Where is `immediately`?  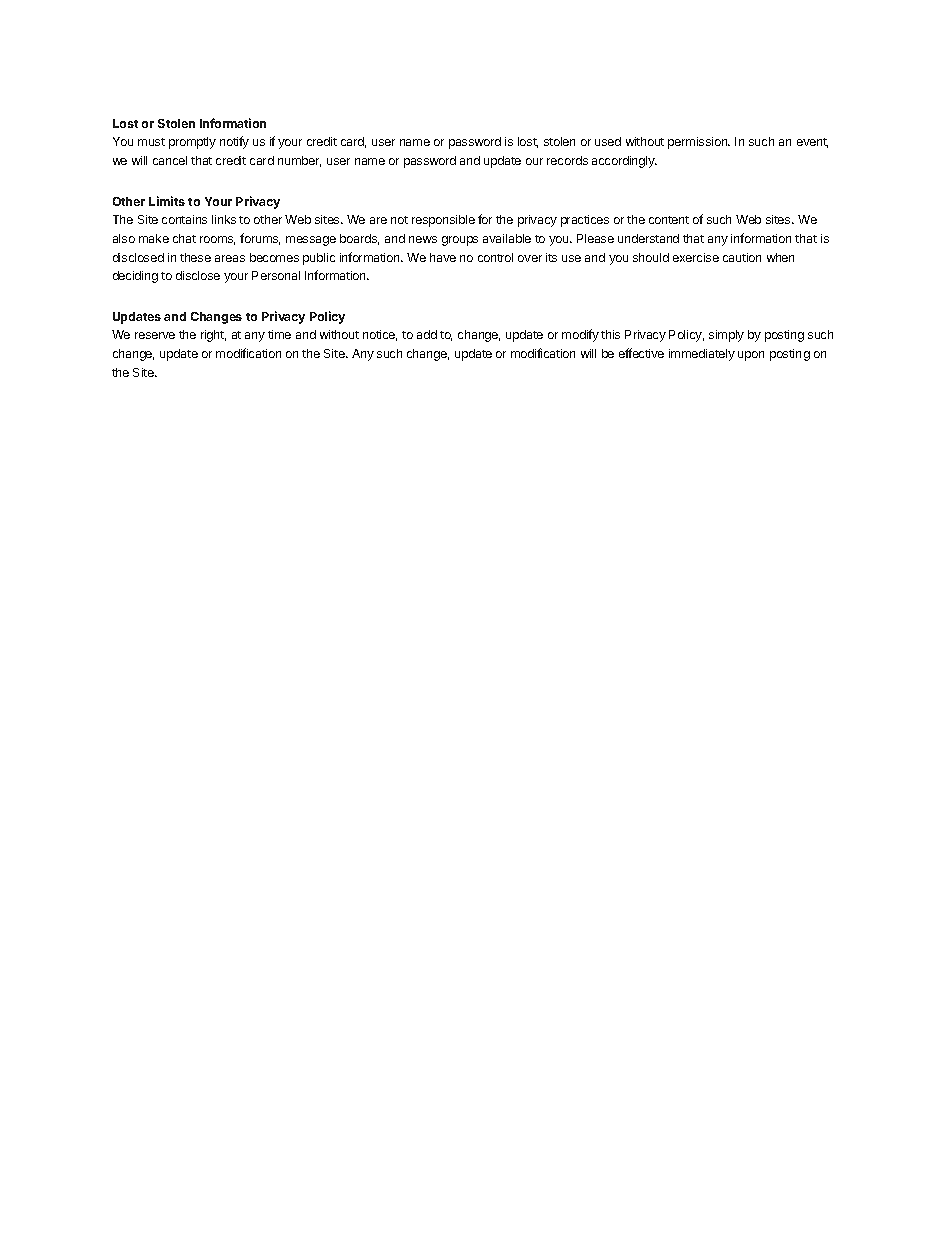
immediately is located at coordinates (702, 355).
